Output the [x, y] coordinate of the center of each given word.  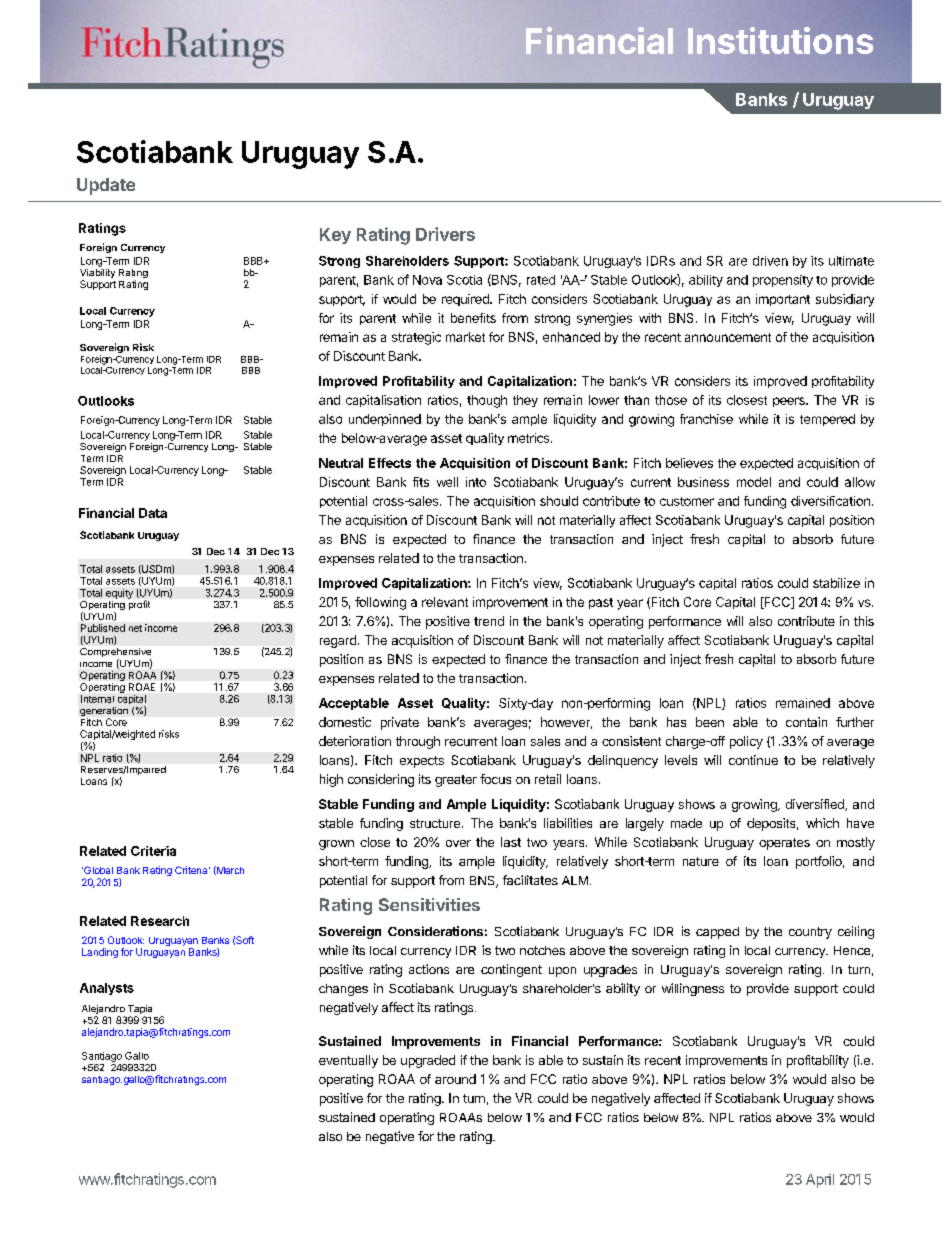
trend [489, 621]
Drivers [445, 234]
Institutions [780, 40]
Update [106, 186]
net [135, 628]
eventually [348, 1061]
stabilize [836, 583]
